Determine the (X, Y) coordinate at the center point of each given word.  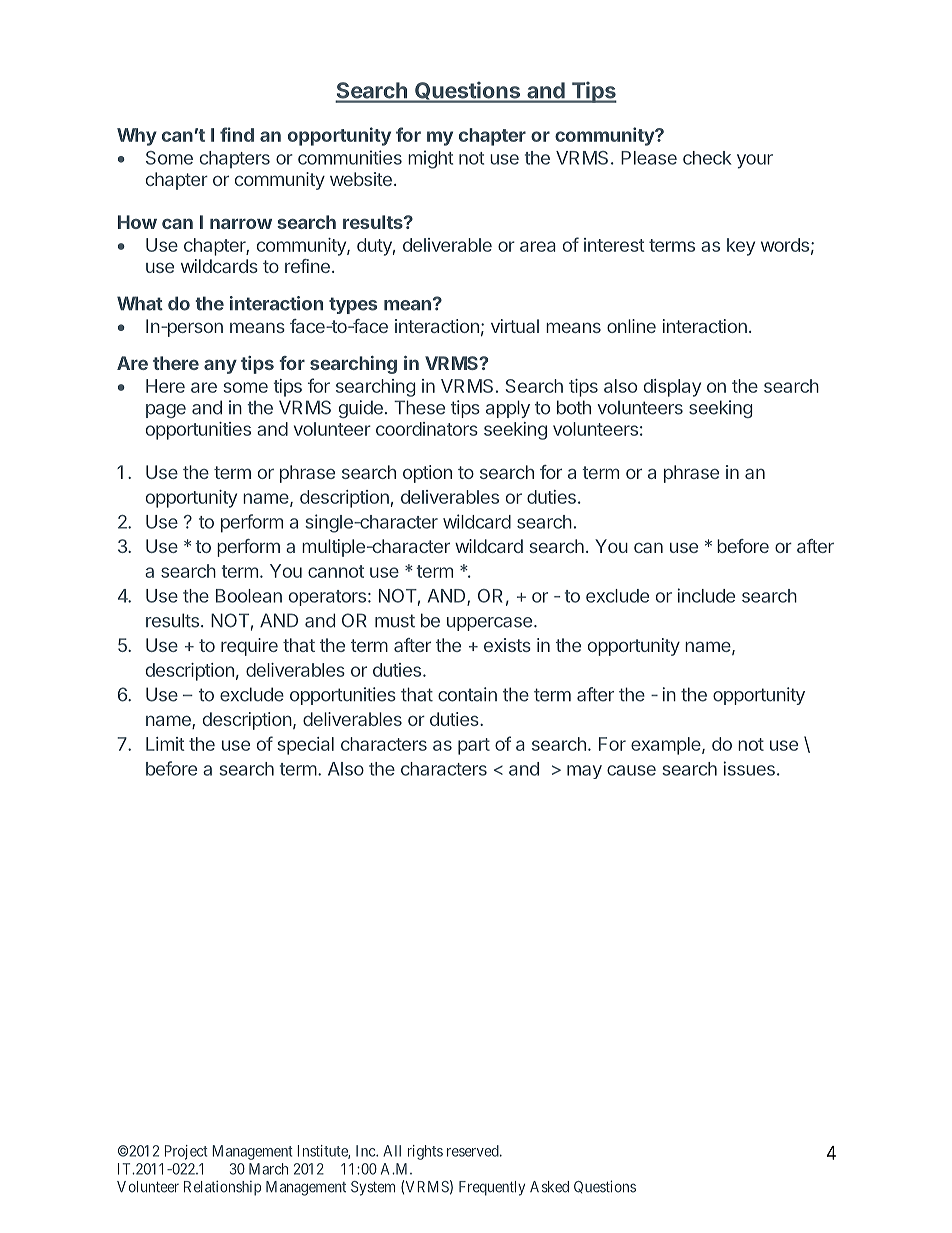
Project (186, 1152)
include (706, 595)
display (672, 388)
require (249, 647)
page (166, 411)
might (430, 159)
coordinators (427, 429)
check (707, 158)
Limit (165, 744)
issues (749, 768)
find (237, 134)
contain (467, 694)
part (474, 746)
